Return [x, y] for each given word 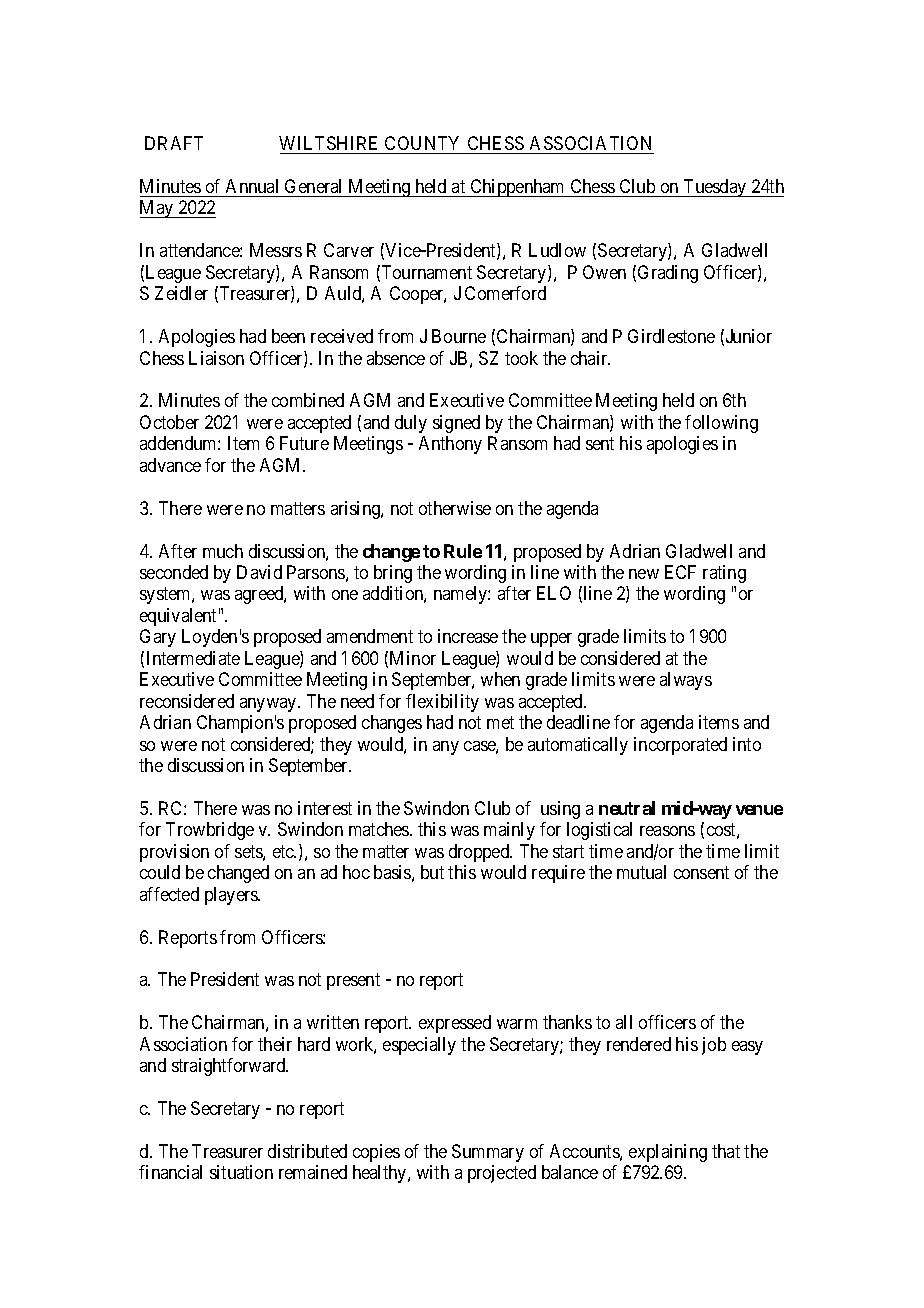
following [721, 424]
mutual [641, 872]
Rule [463, 551]
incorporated [680, 746]
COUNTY [422, 143]
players [232, 896]
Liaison [216, 358]
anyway [269, 705]
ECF [680, 572]
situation [241, 1172]
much [223, 551]
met [500, 722]
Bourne [459, 336]
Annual [252, 186]
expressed [455, 1024]
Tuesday [715, 188]
